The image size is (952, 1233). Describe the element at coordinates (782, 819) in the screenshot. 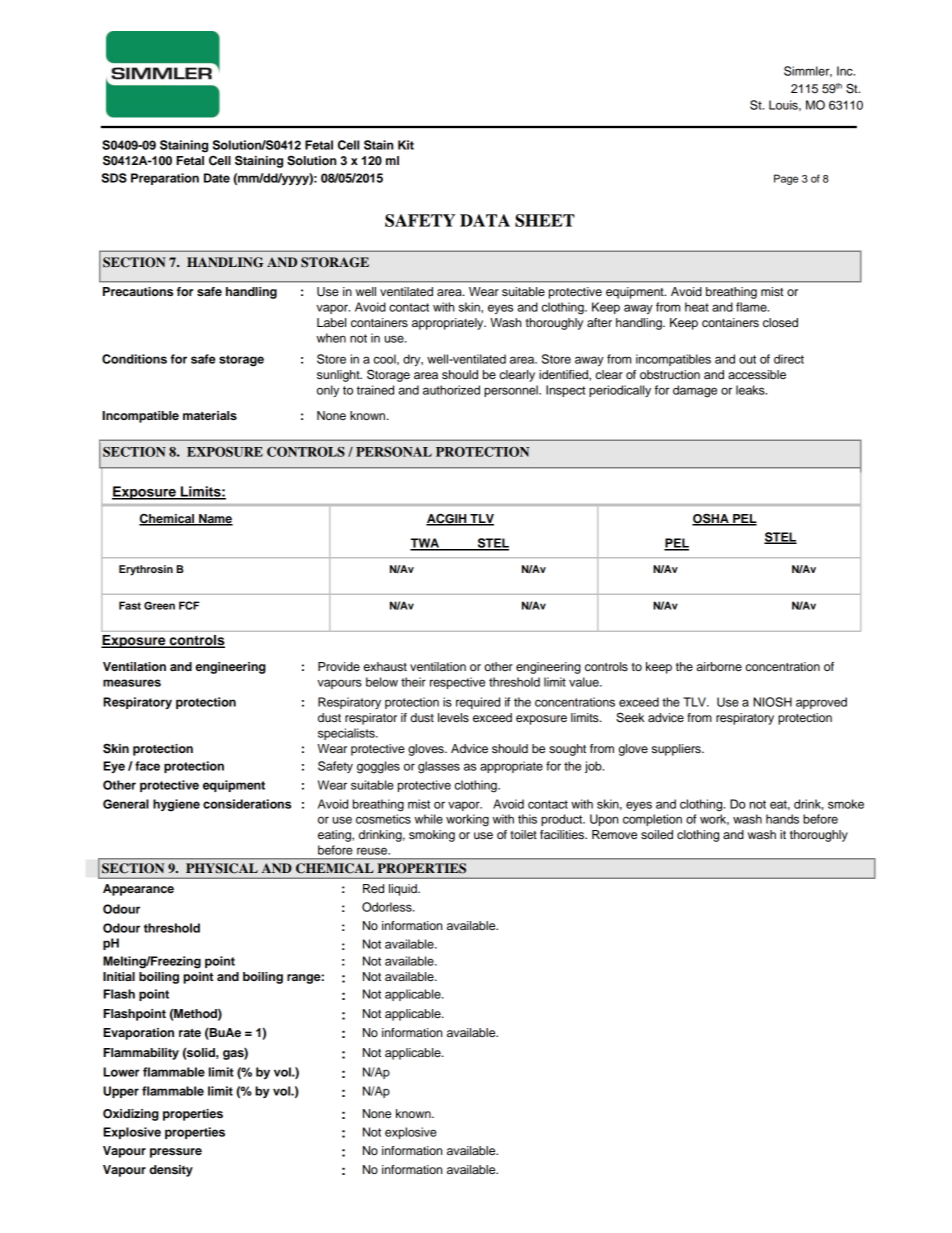

I see `hands` at that location.
